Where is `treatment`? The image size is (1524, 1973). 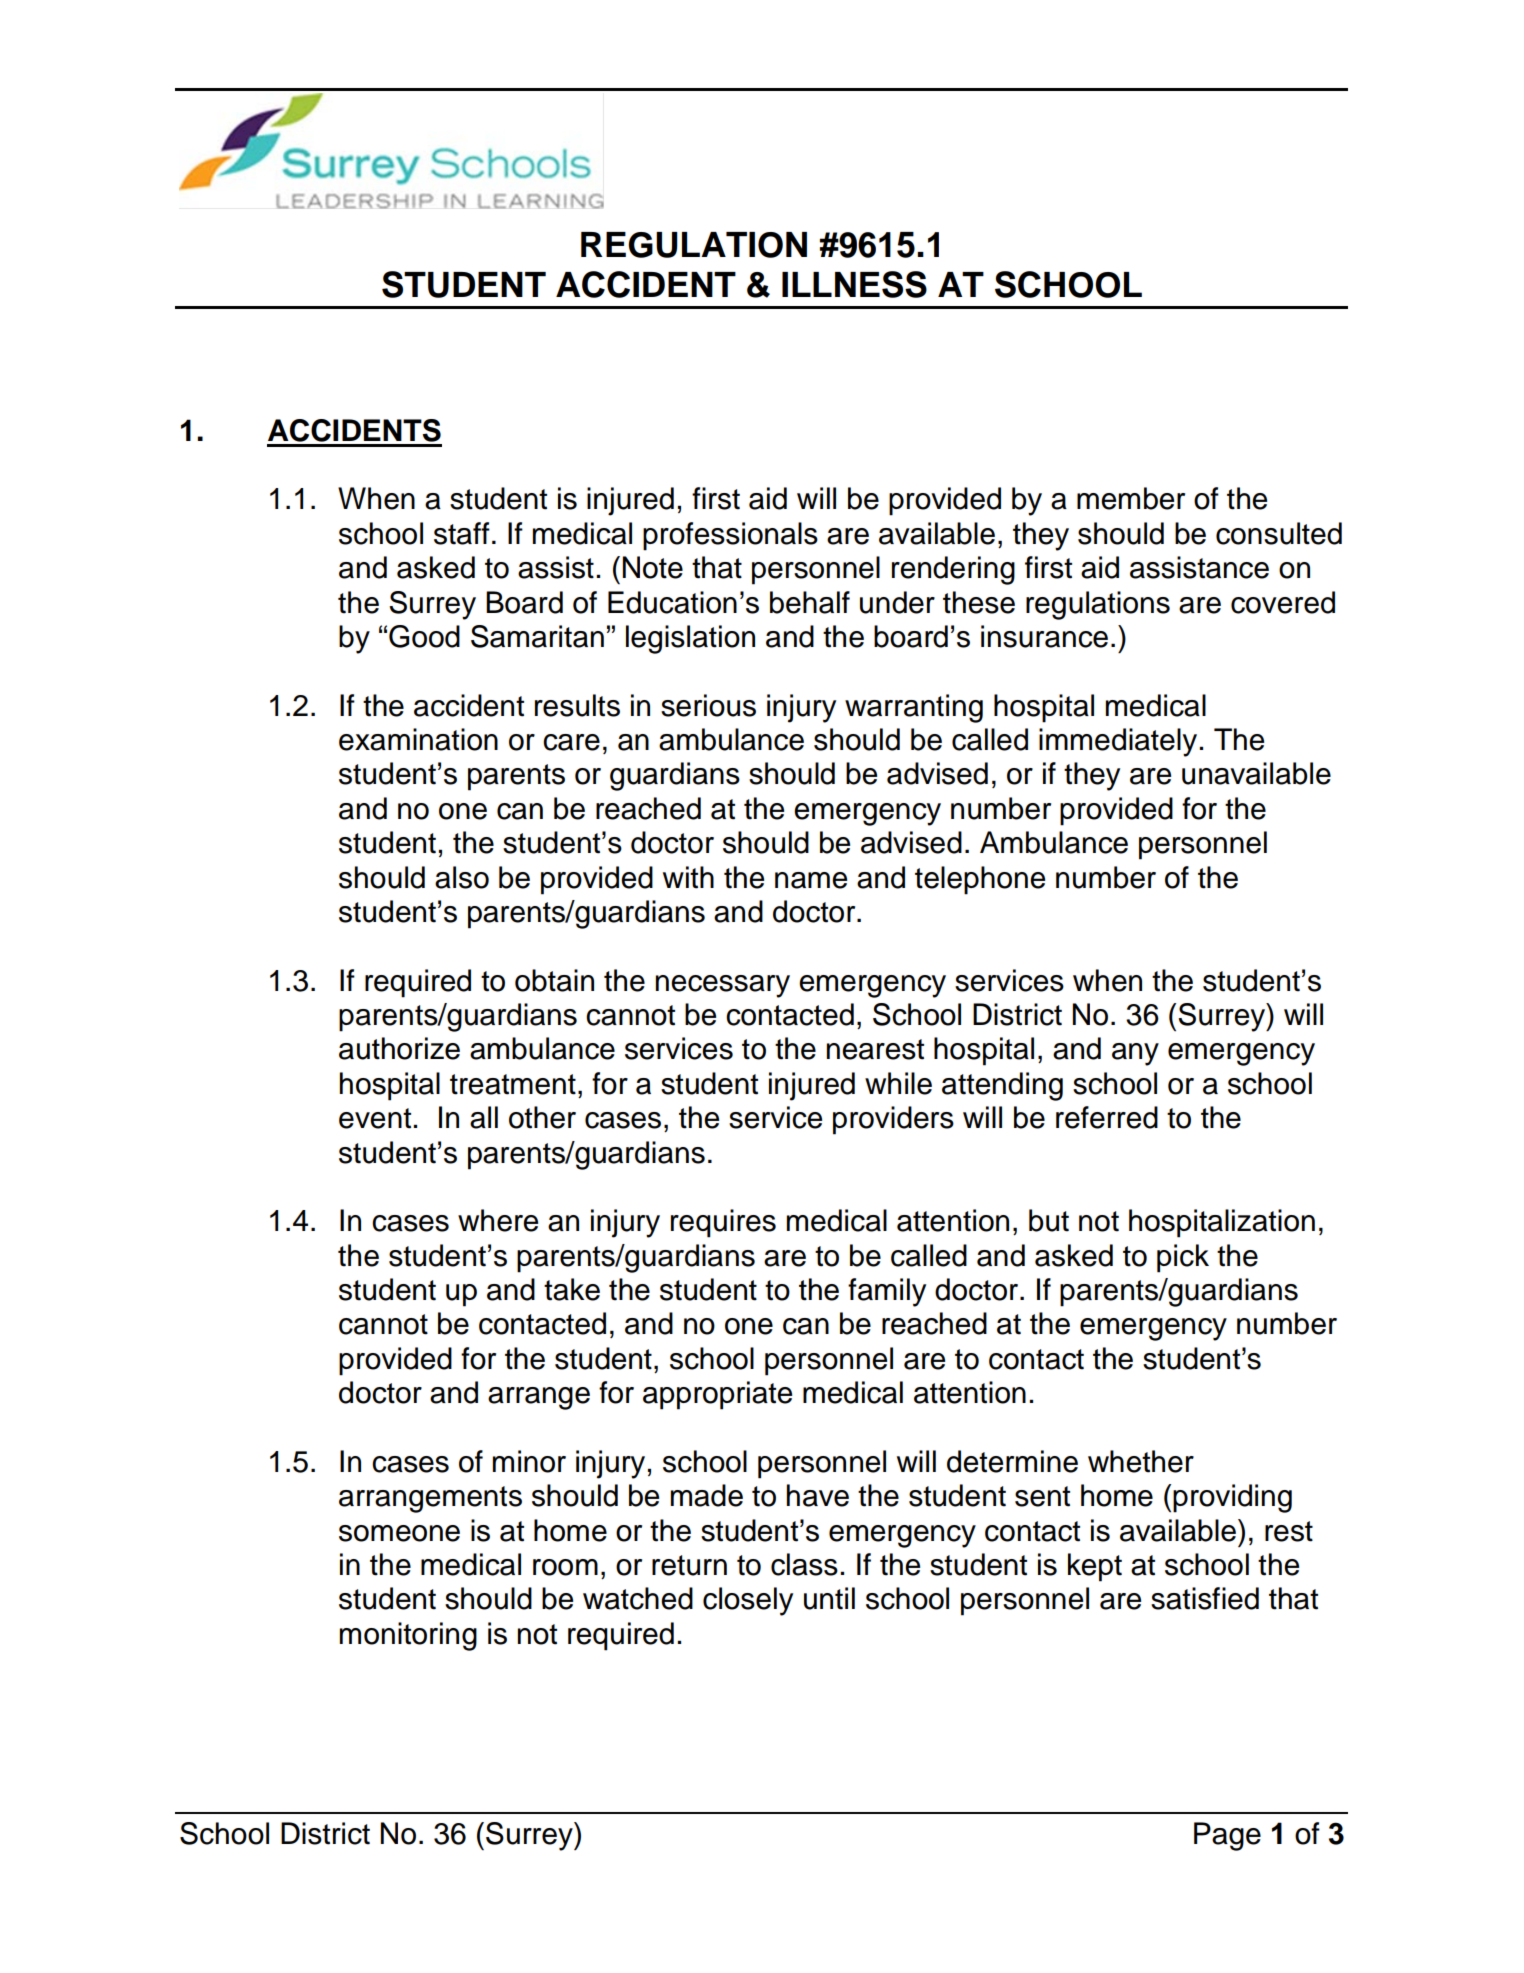
treatment is located at coordinates (513, 1084).
